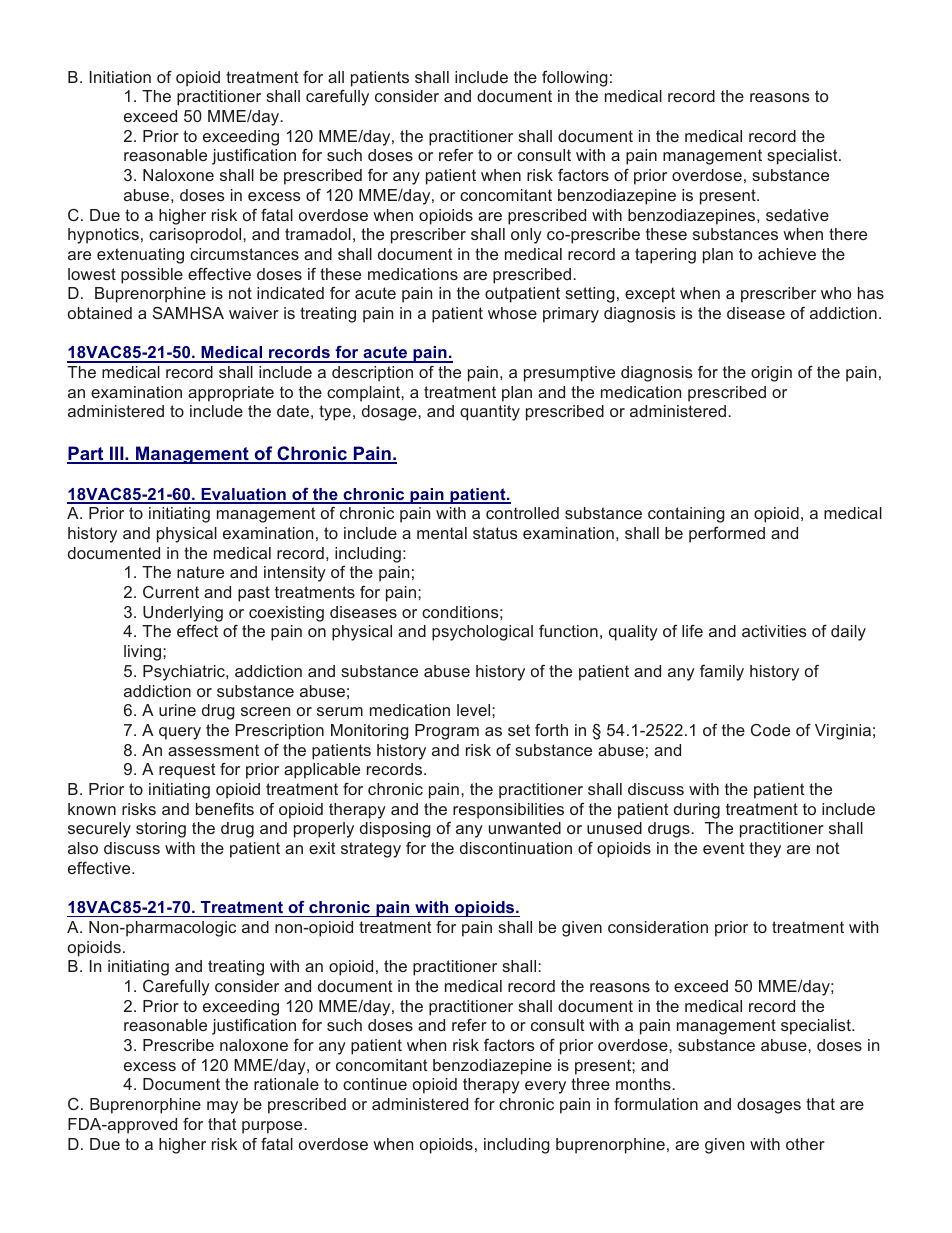 This document has width=952, height=1233. What do you see at coordinates (222, 1107) in the document?
I see `may` at bounding box center [222, 1107].
